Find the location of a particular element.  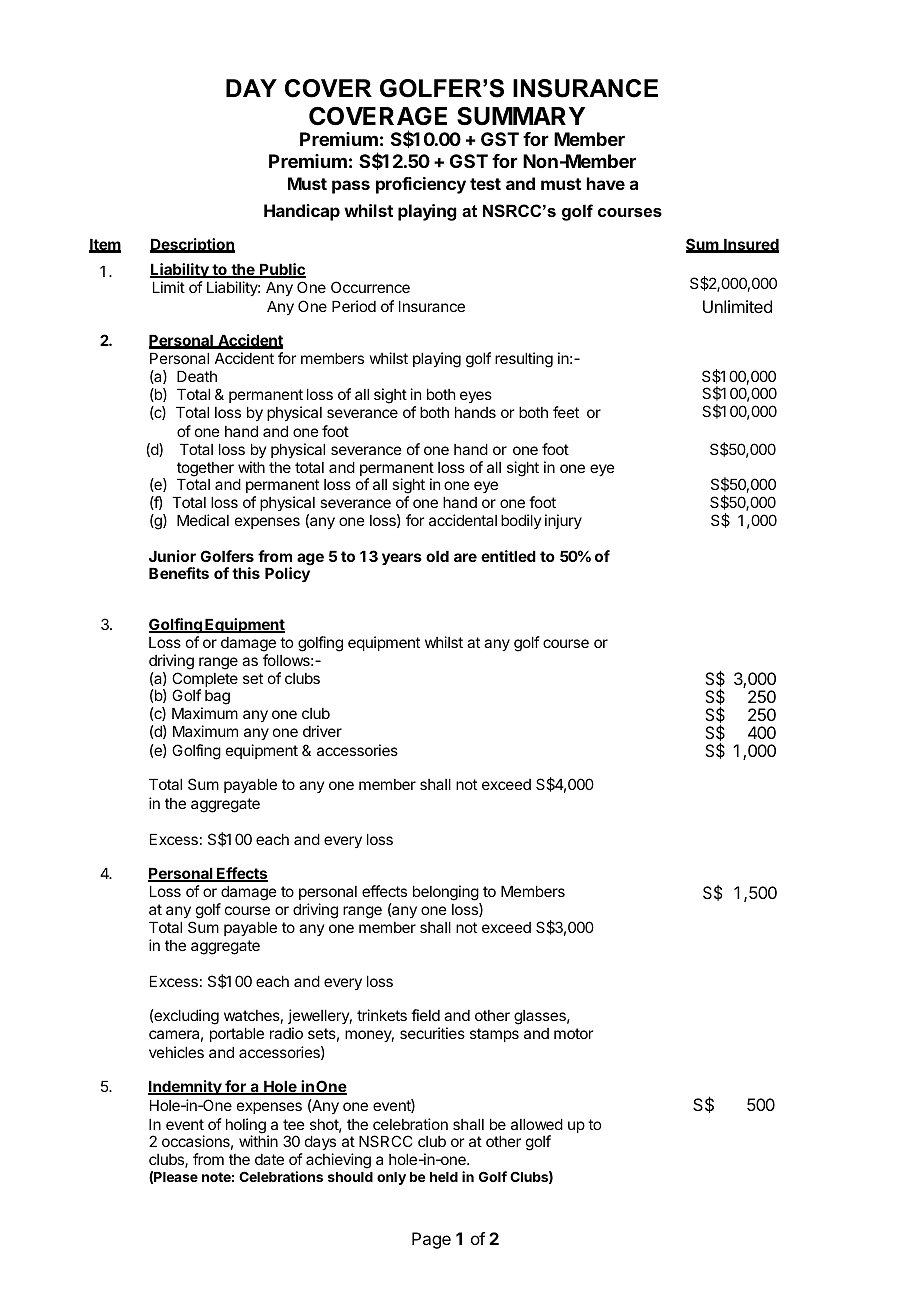

SUMMARY is located at coordinates (521, 116).
